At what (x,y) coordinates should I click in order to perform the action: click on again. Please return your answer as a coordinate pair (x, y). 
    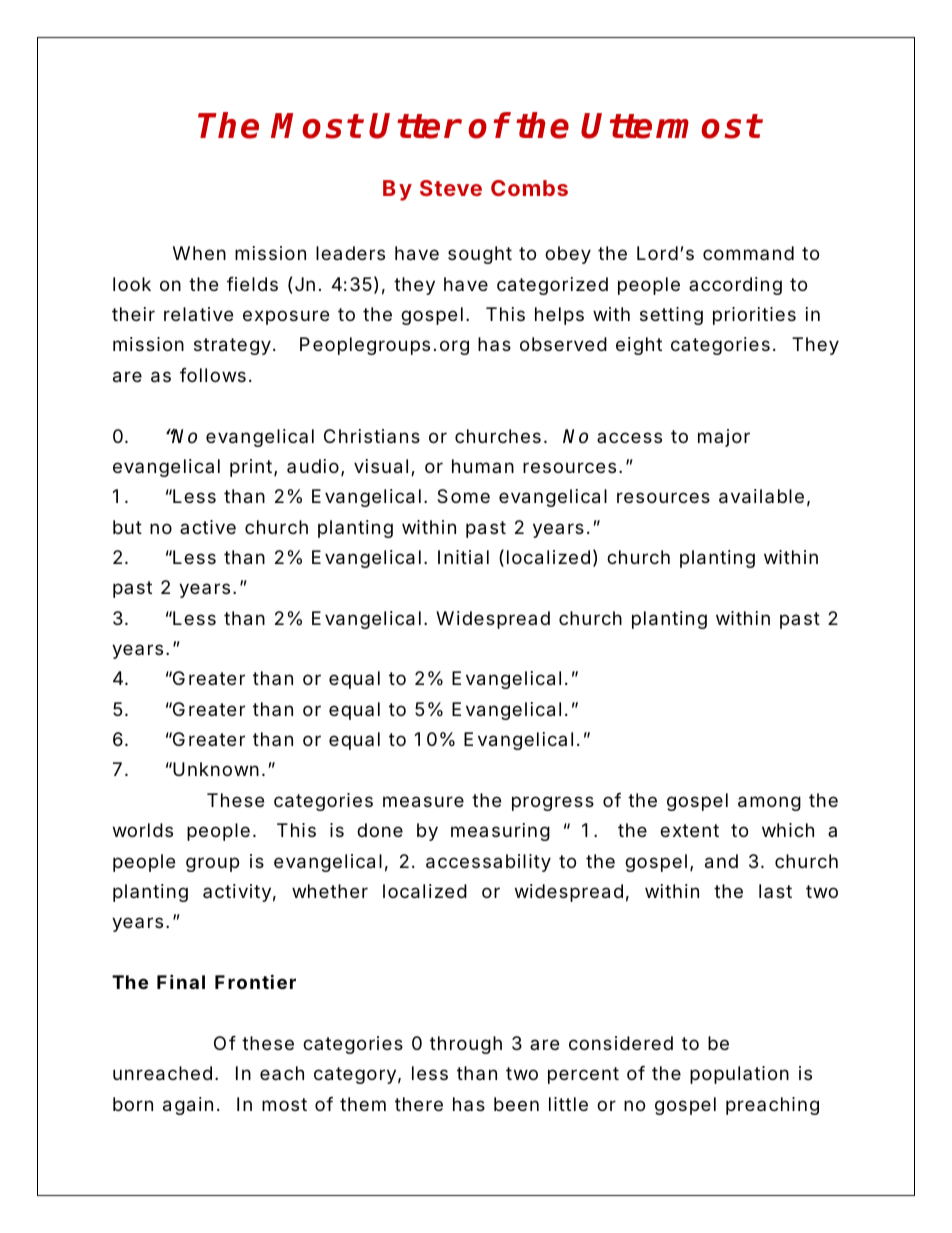
    Looking at the image, I should click on (188, 1106).
